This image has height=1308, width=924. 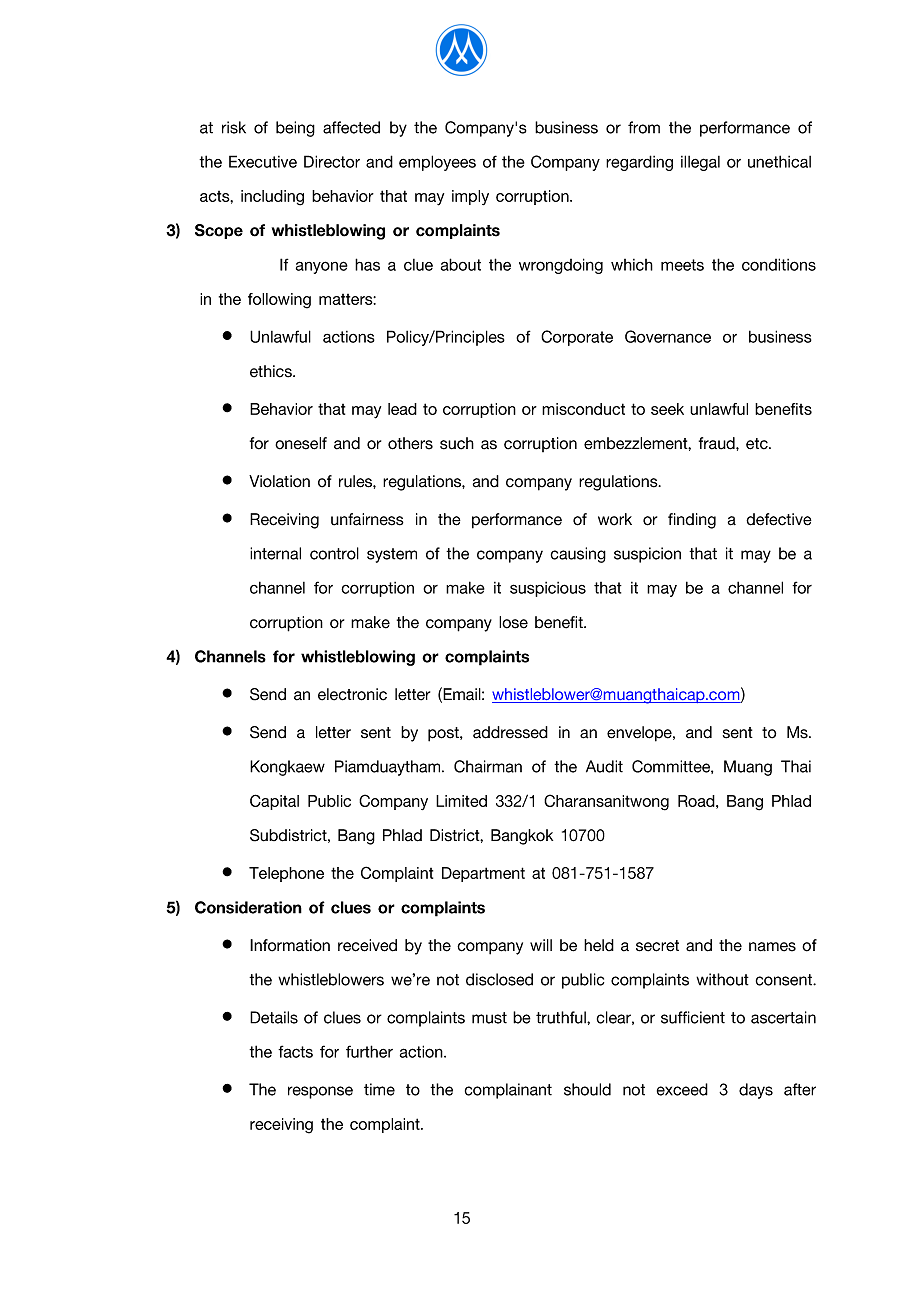 I want to click on Chairman, so click(x=488, y=766).
